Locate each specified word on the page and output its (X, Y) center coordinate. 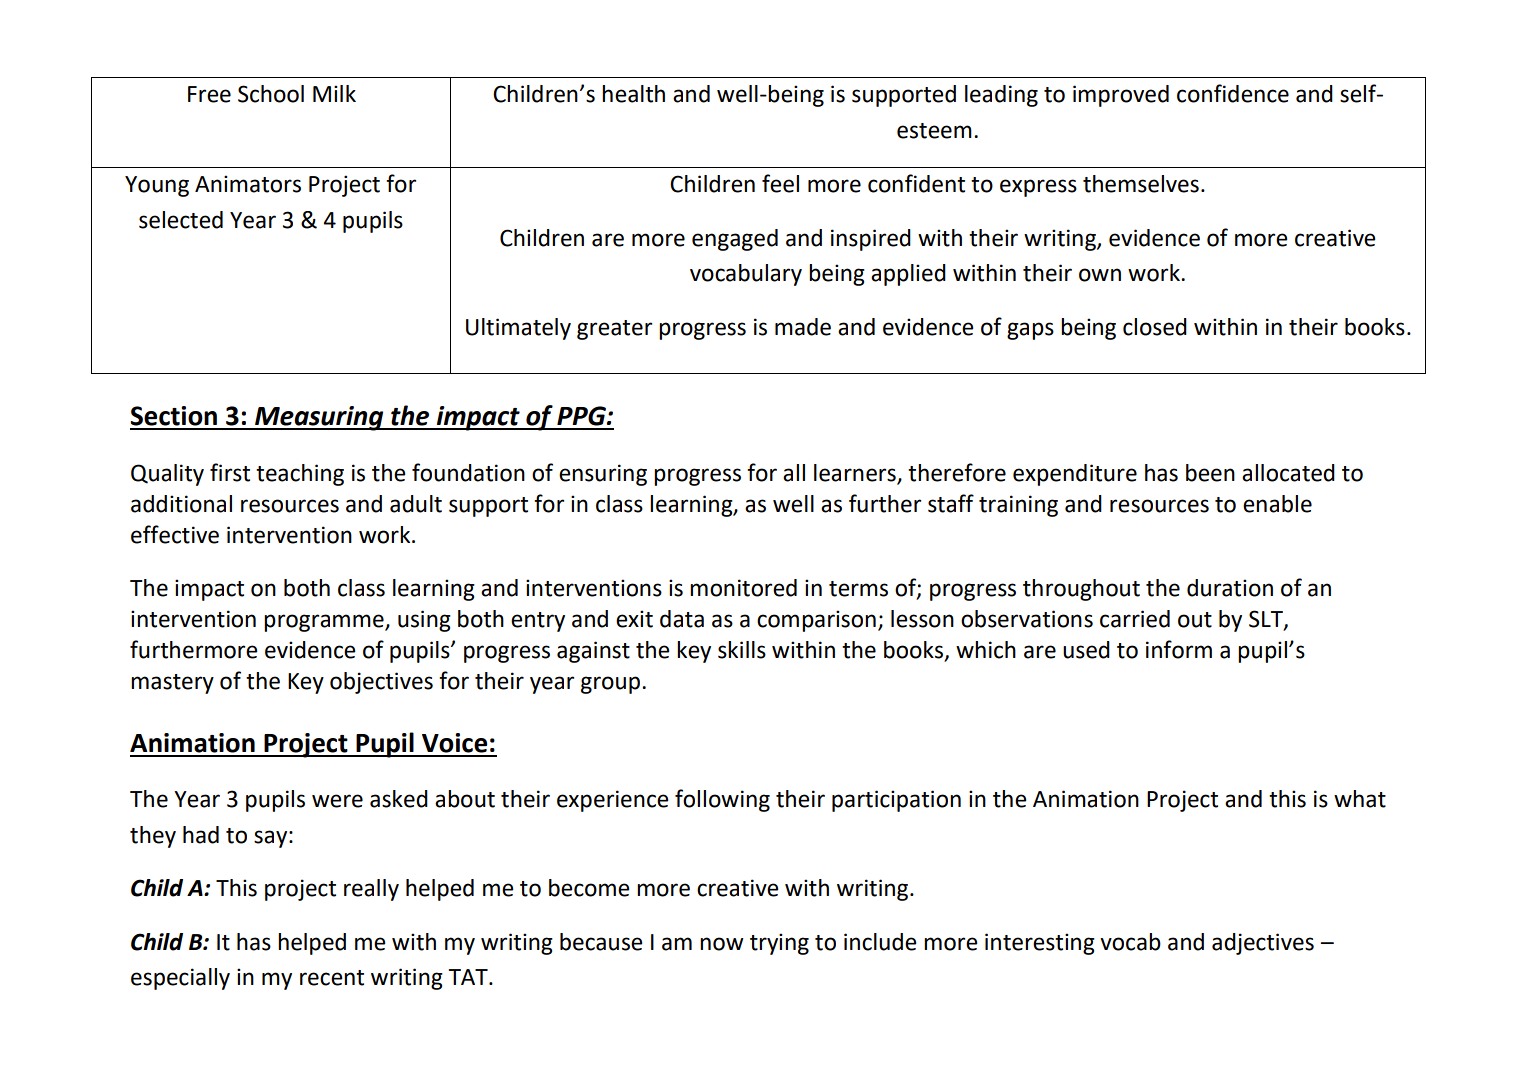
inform (1179, 649)
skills (742, 650)
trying (779, 944)
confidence (1233, 93)
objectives (381, 683)
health (633, 94)
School (271, 94)
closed (1155, 327)
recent (332, 978)
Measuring (319, 418)
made (803, 327)
